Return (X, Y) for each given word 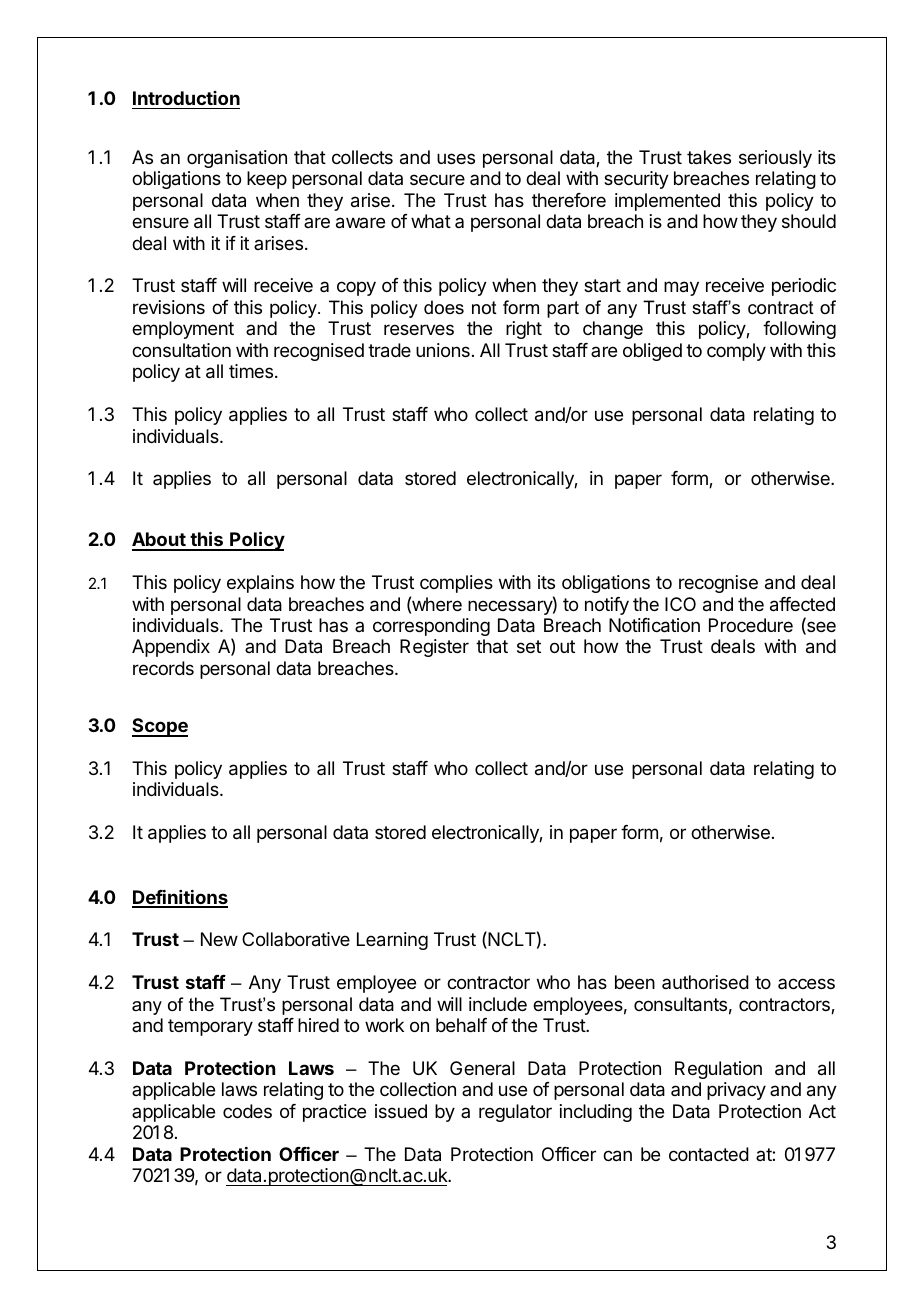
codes (247, 1111)
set (529, 646)
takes (709, 157)
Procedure (751, 625)
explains (260, 584)
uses (456, 158)
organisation (237, 159)
